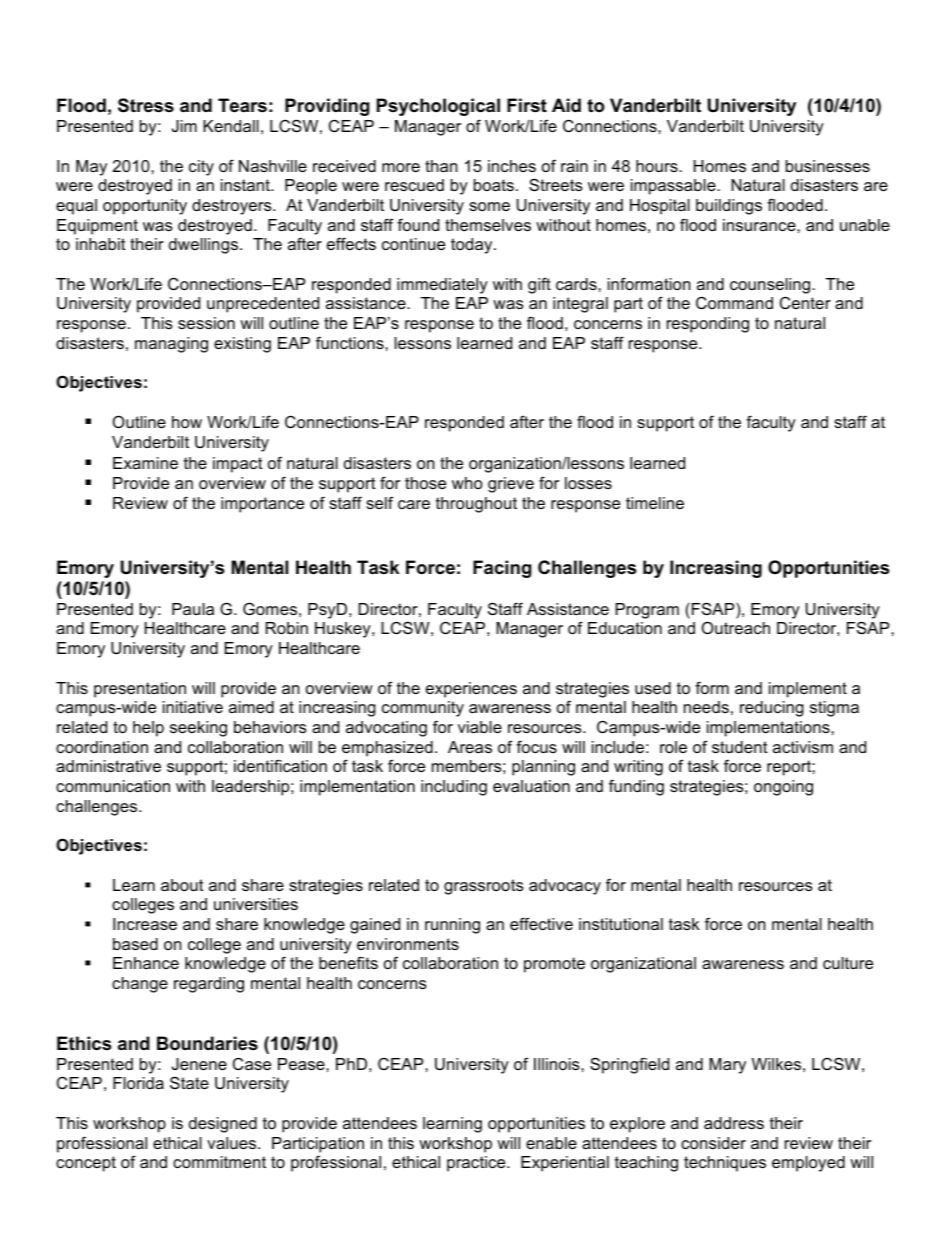  I want to click on than, so click(441, 166).
